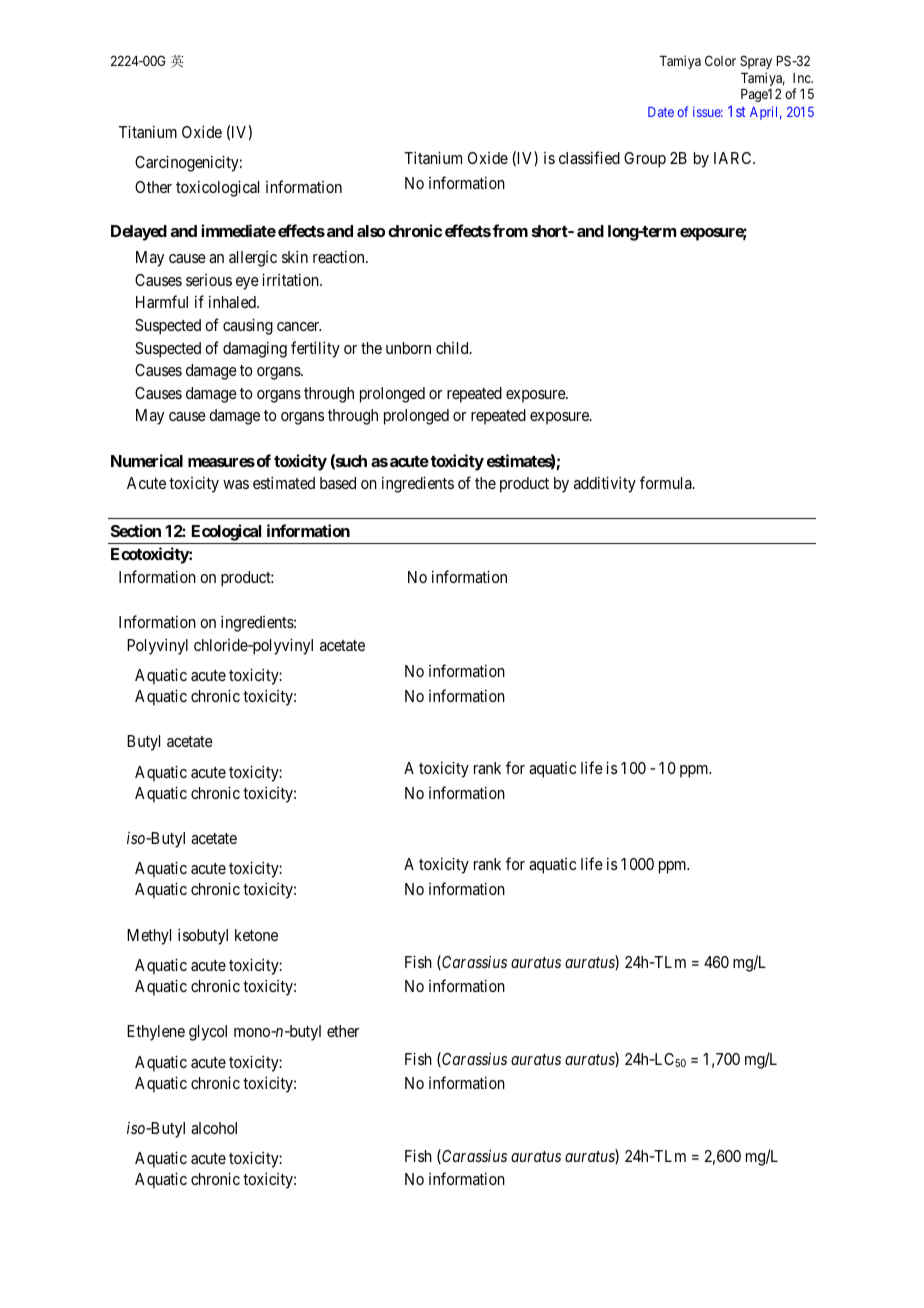 This image has height=1308, width=924. What do you see at coordinates (453, 348) in the image?
I see `child` at bounding box center [453, 348].
